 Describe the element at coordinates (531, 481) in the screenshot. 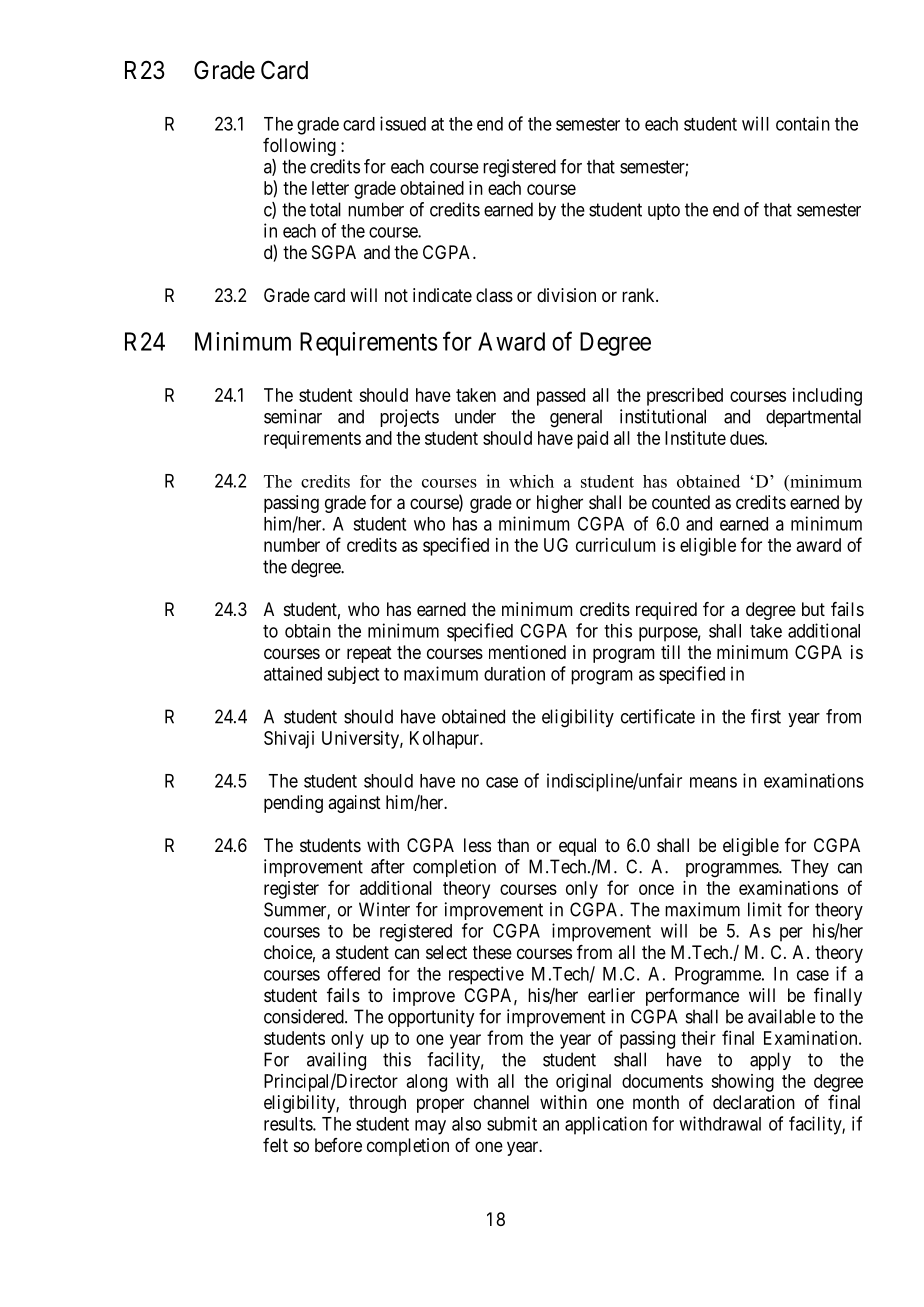

I see `which` at that location.
